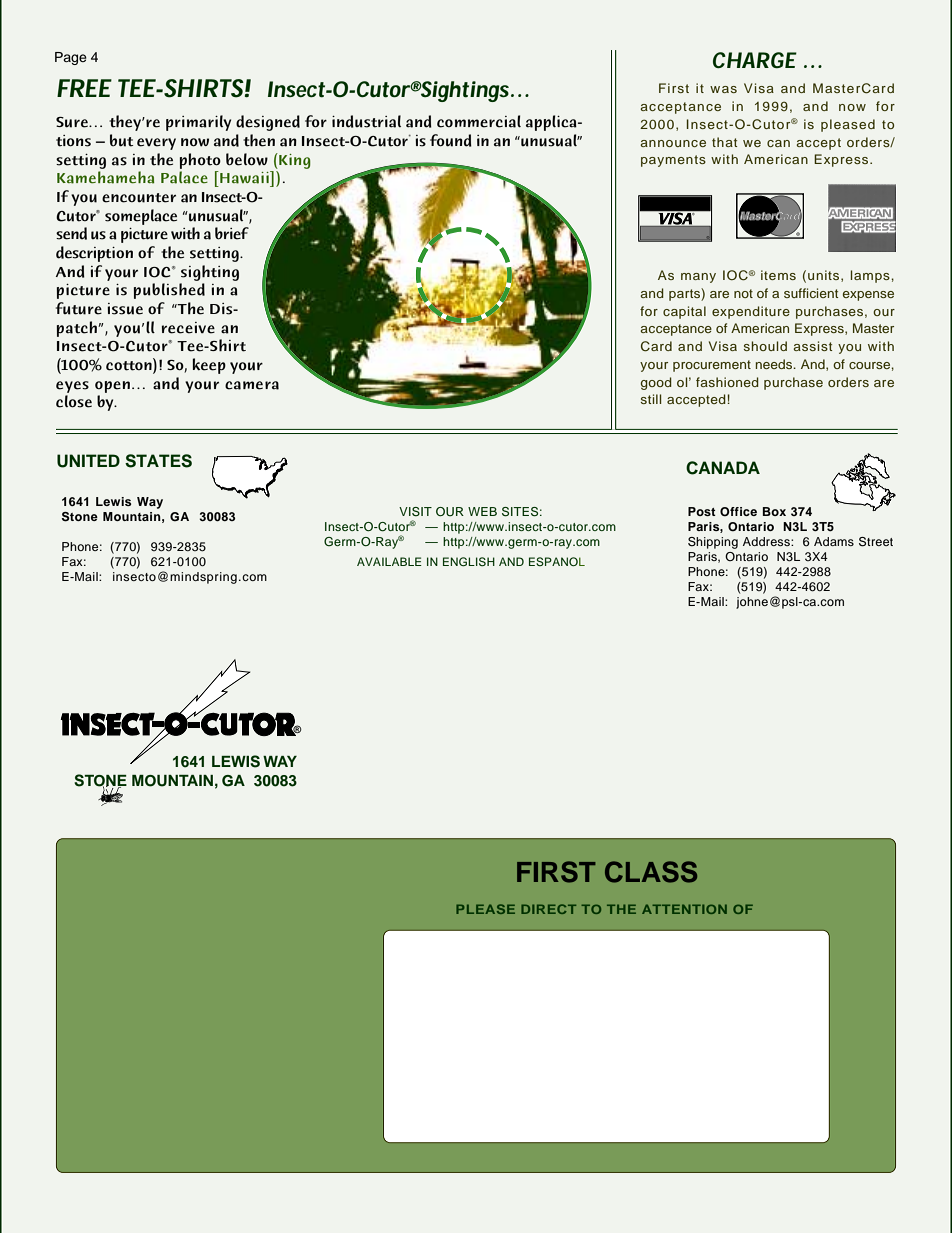  What do you see at coordinates (198, 123) in the screenshot?
I see `primarily` at bounding box center [198, 123].
